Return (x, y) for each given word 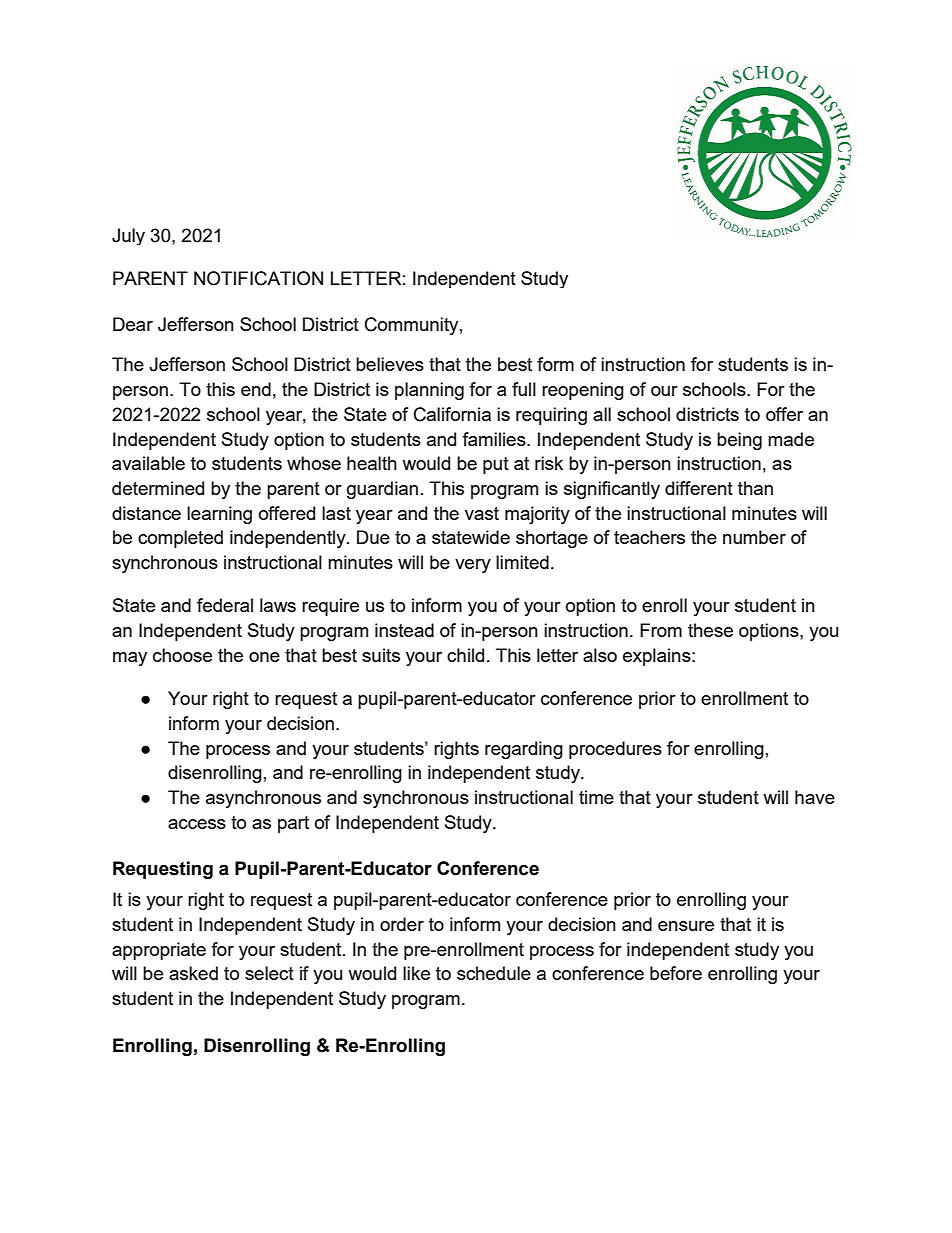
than (755, 488)
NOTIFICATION (258, 278)
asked (193, 973)
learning (219, 515)
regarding (524, 750)
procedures (615, 750)
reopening (583, 391)
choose (182, 655)
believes (390, 364)
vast (482, 513)
